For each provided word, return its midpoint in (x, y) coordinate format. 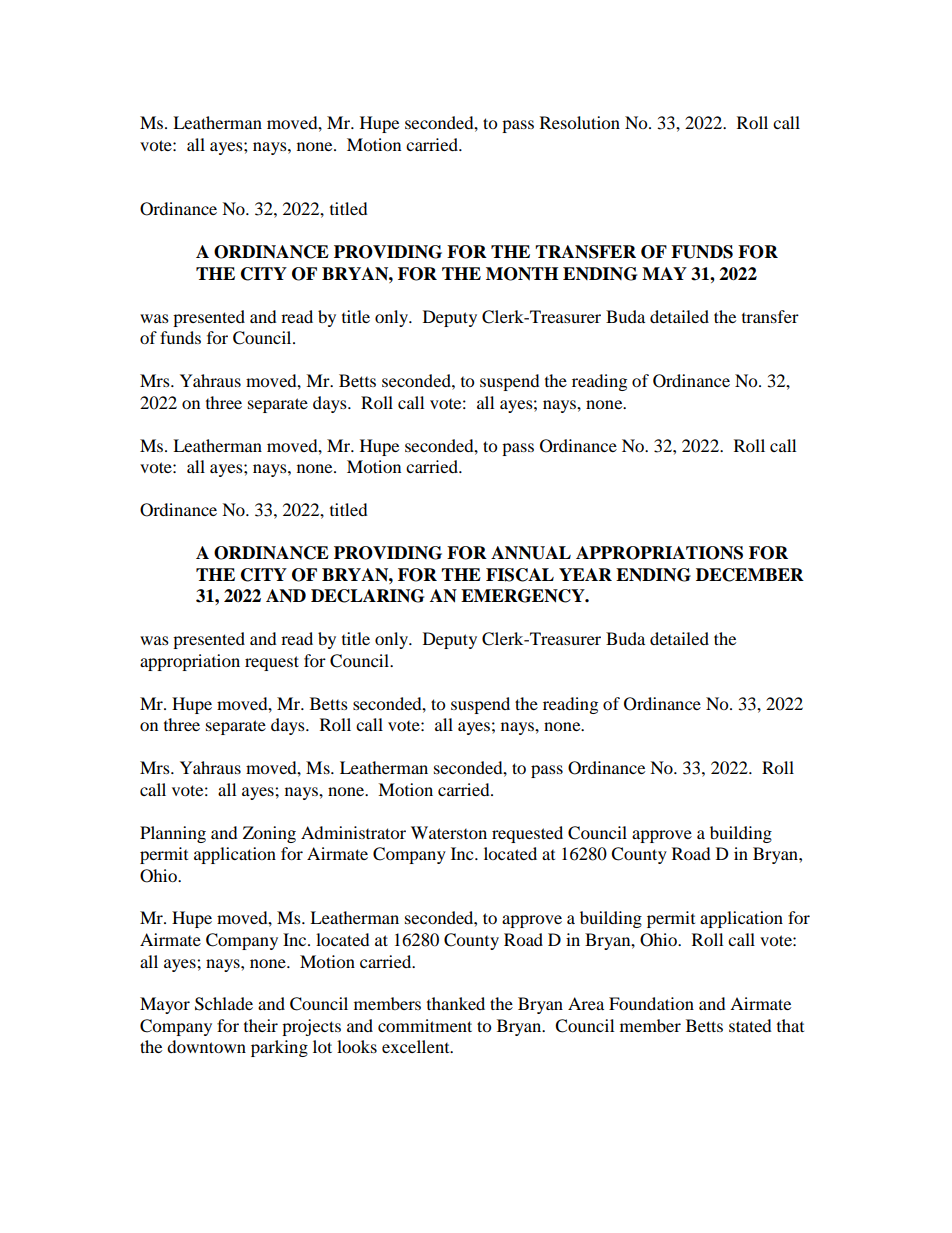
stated (750, 1025)
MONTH (522, 274)
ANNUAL (531, 553)
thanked (456, 1003)
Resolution (580, 122)
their (261, 1025)
